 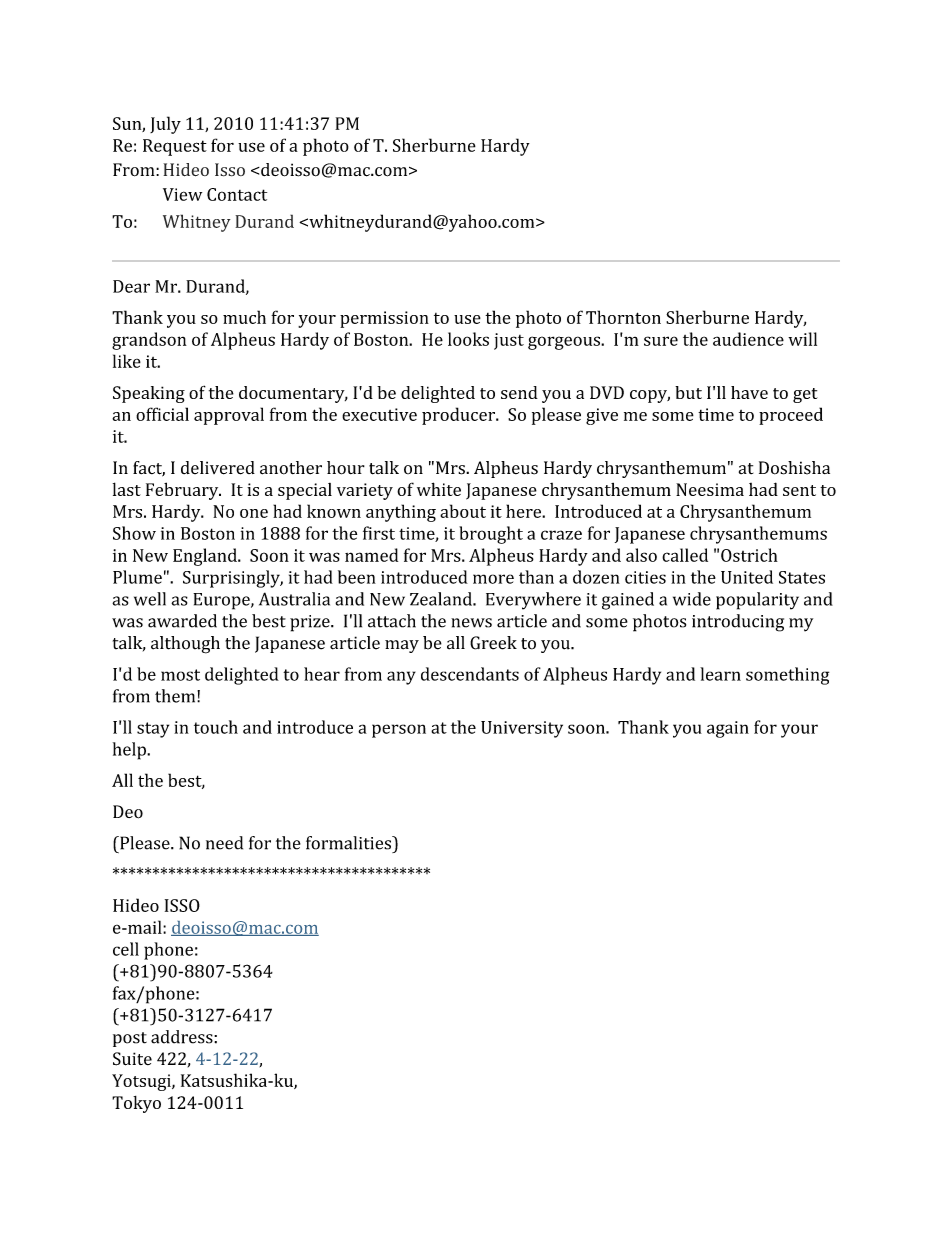 What do you see at coordinates (522, 729) in the screenshot?
I see `University` at bounding box center [522, 729].
